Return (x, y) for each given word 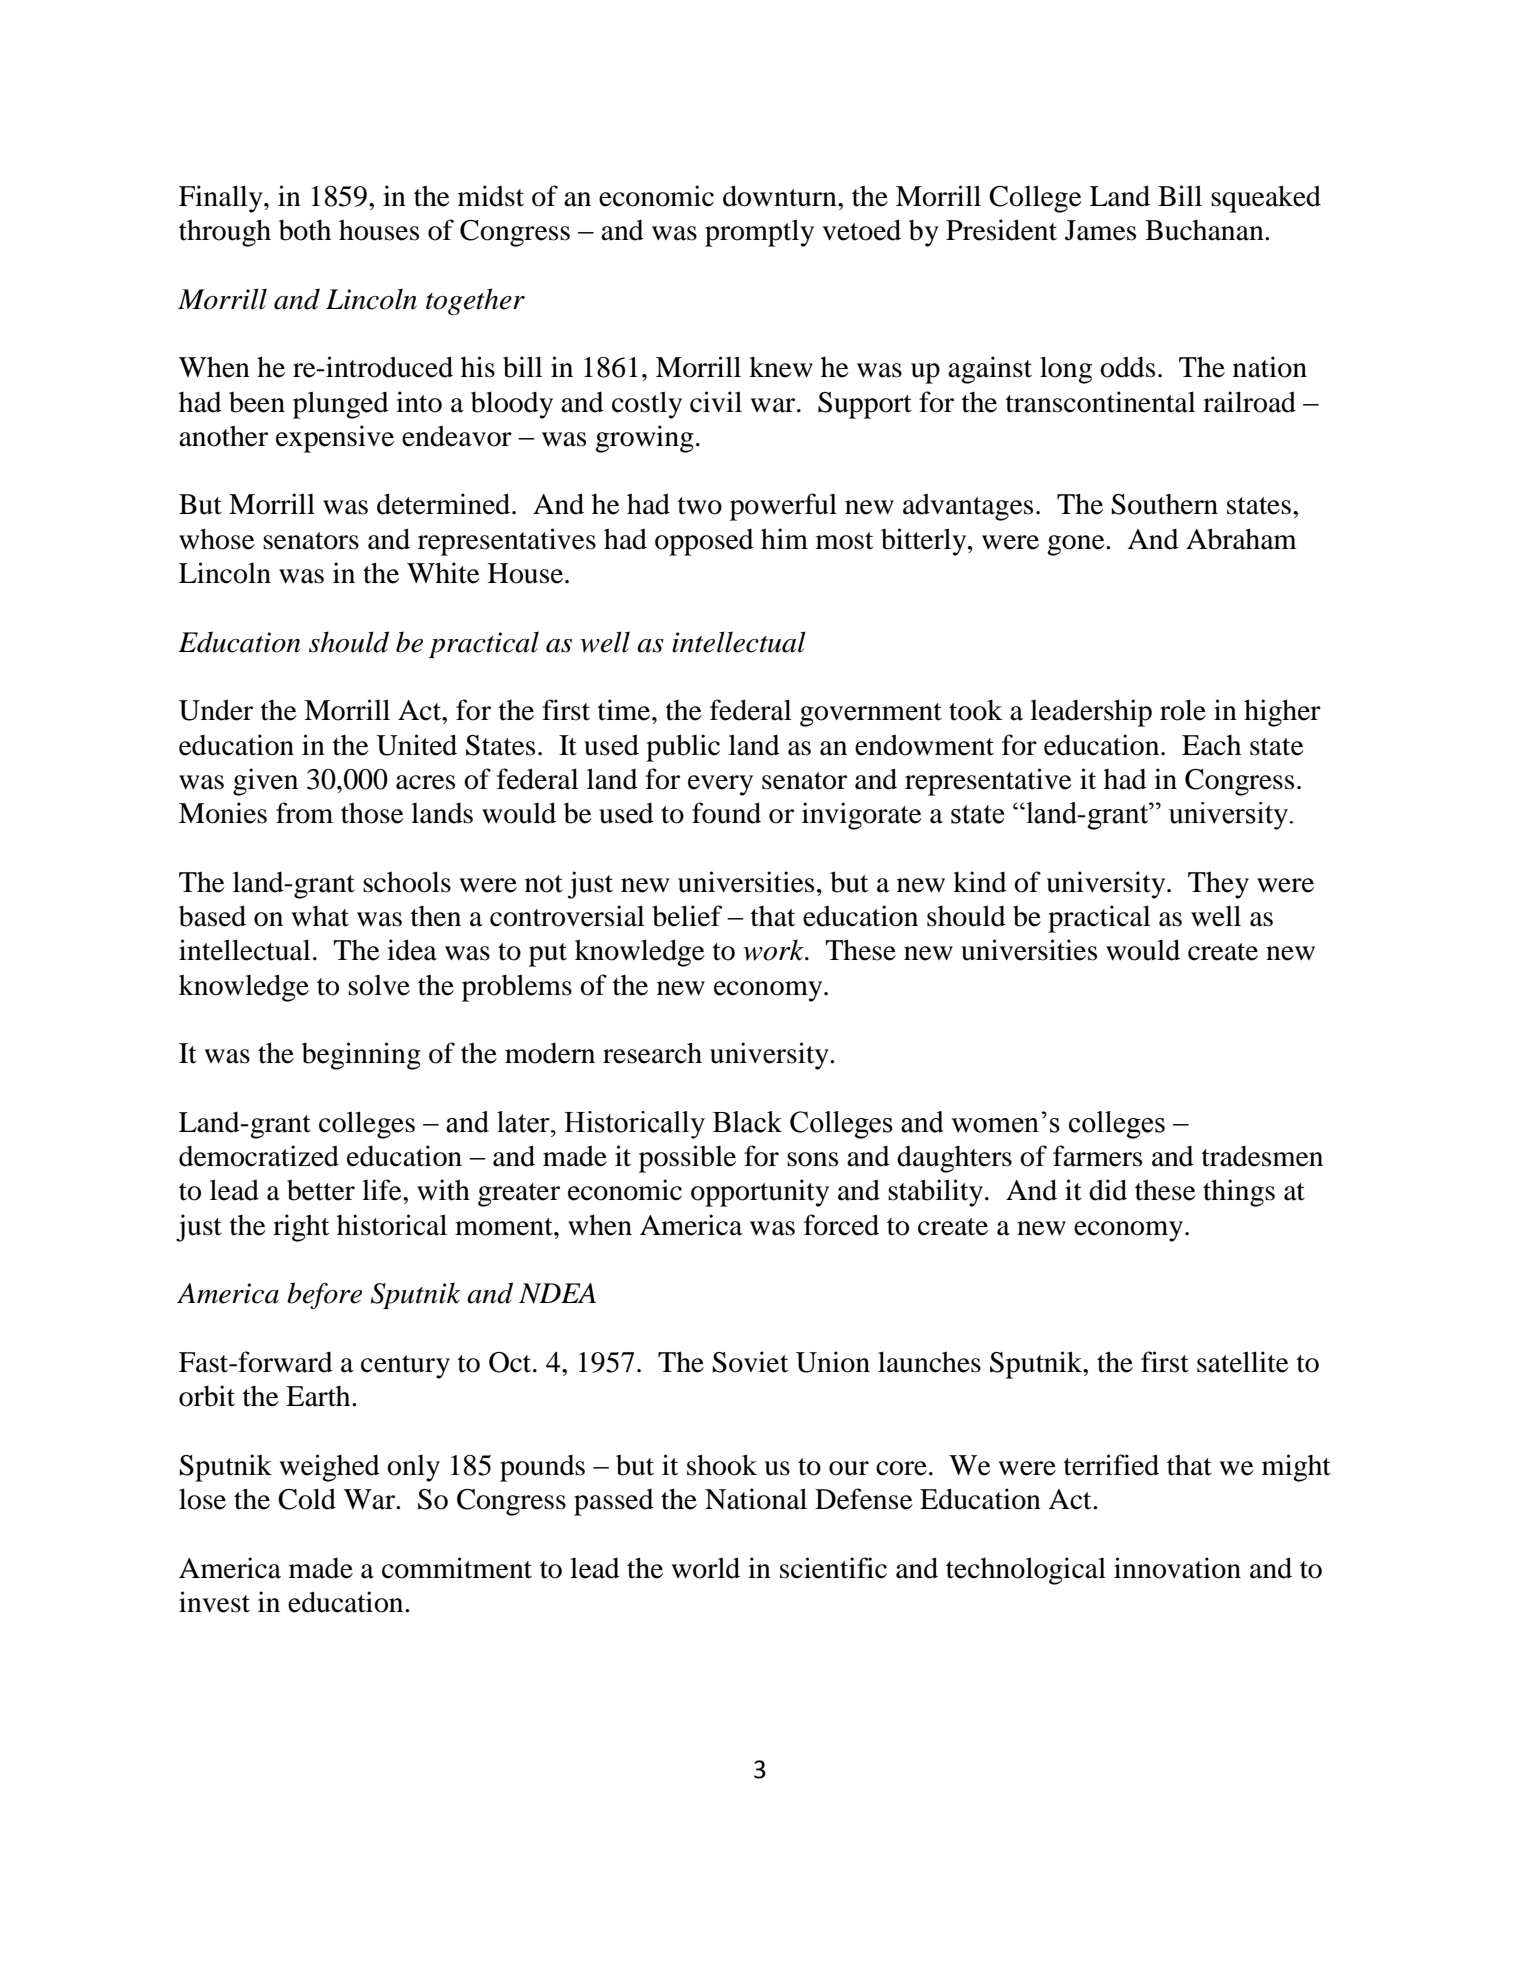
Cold (307, 1499)
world (706, 1568)
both (305, 230)
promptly (759, 233)
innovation (1177, 1568)
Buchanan (1205, 230)
